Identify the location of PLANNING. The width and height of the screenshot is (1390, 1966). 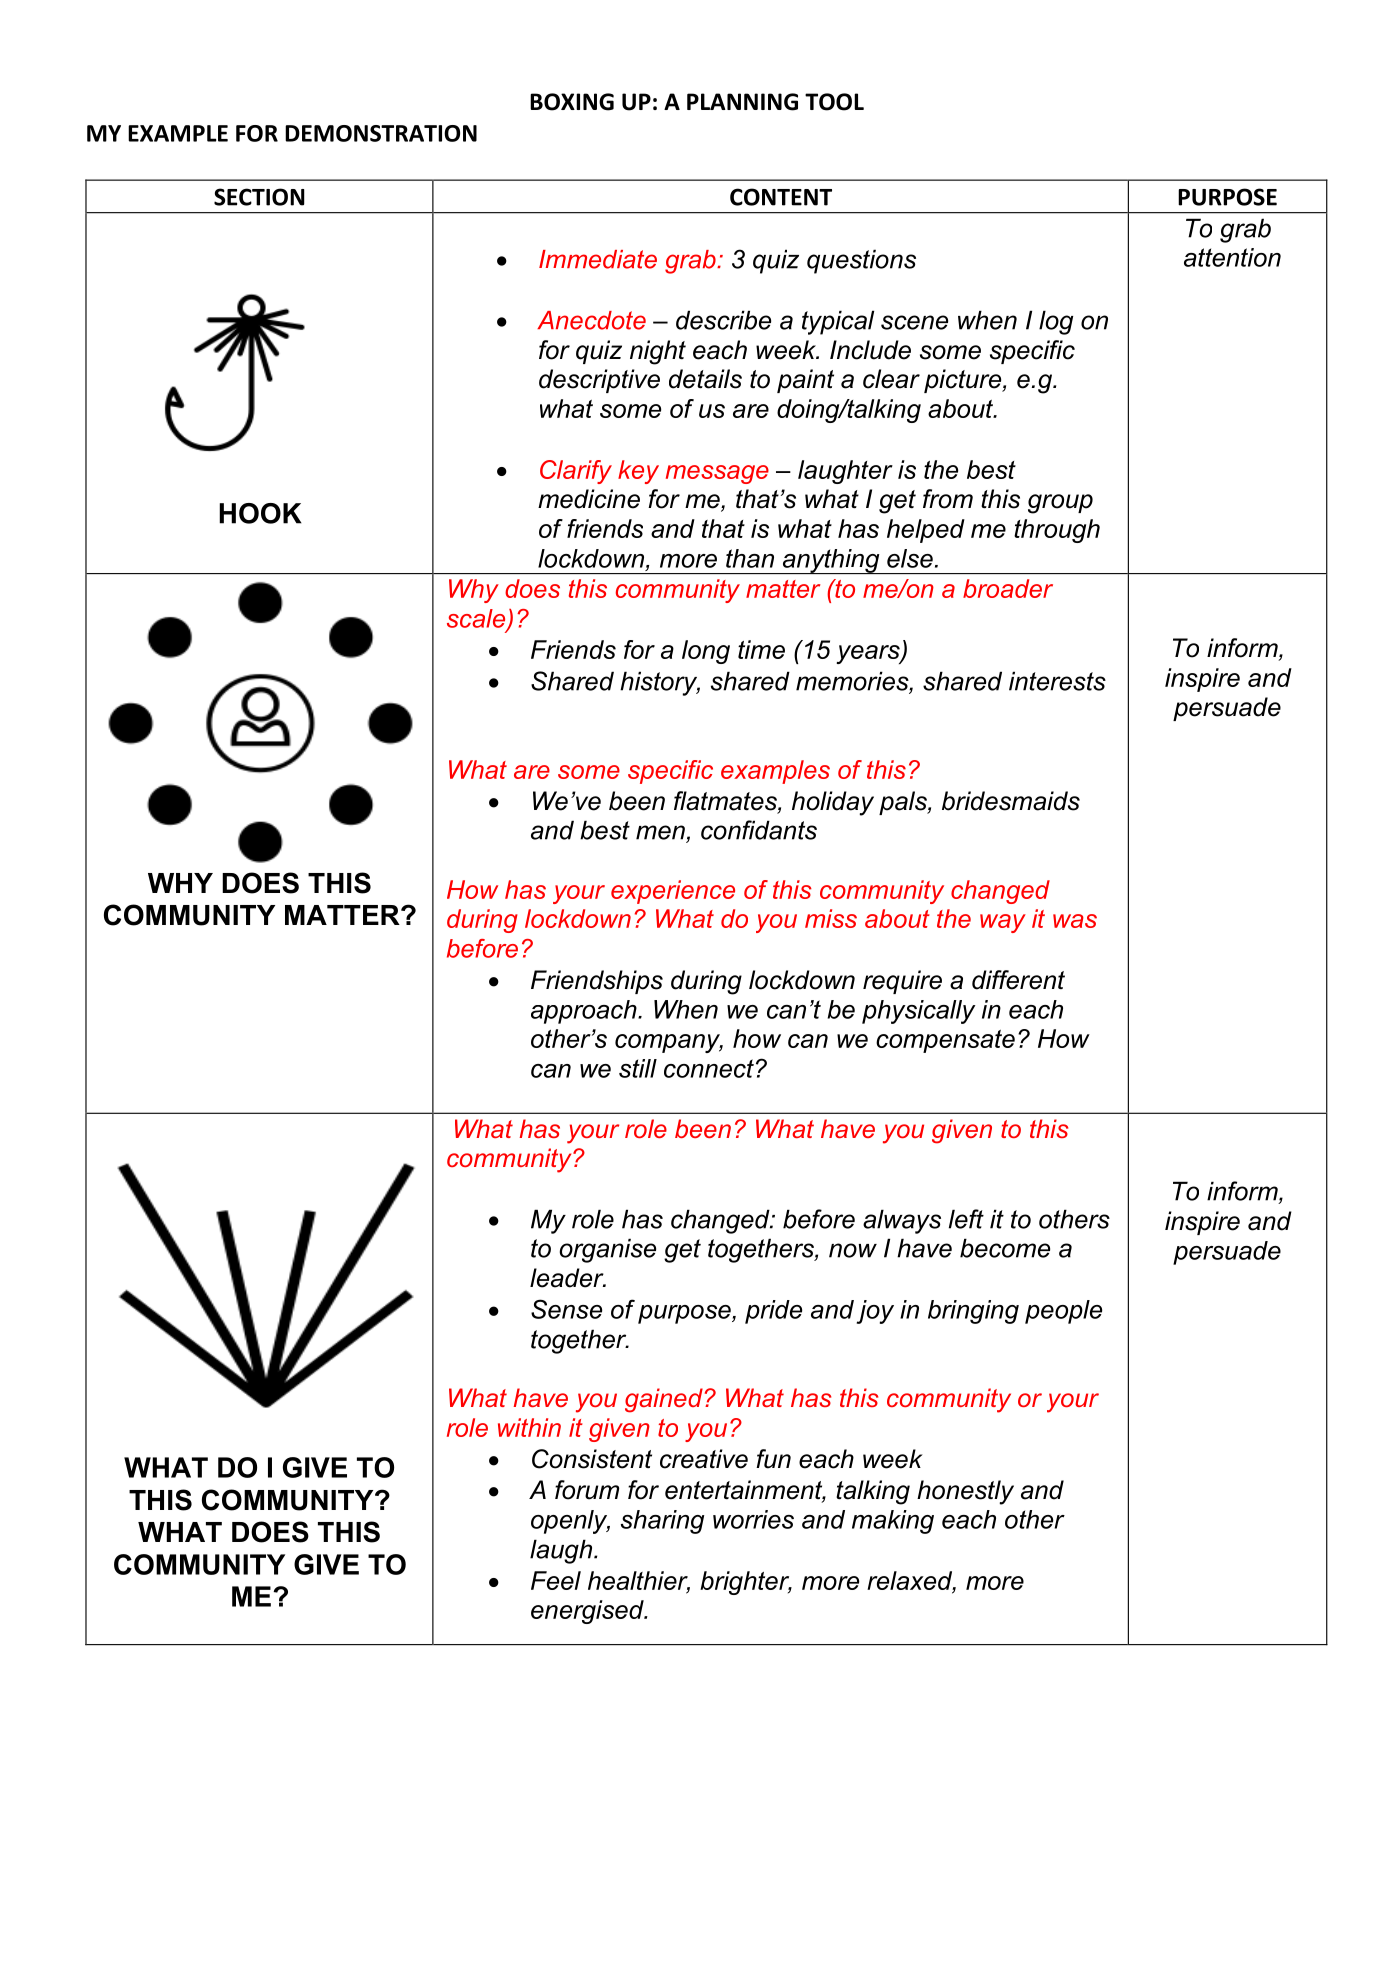
(742, 102).
